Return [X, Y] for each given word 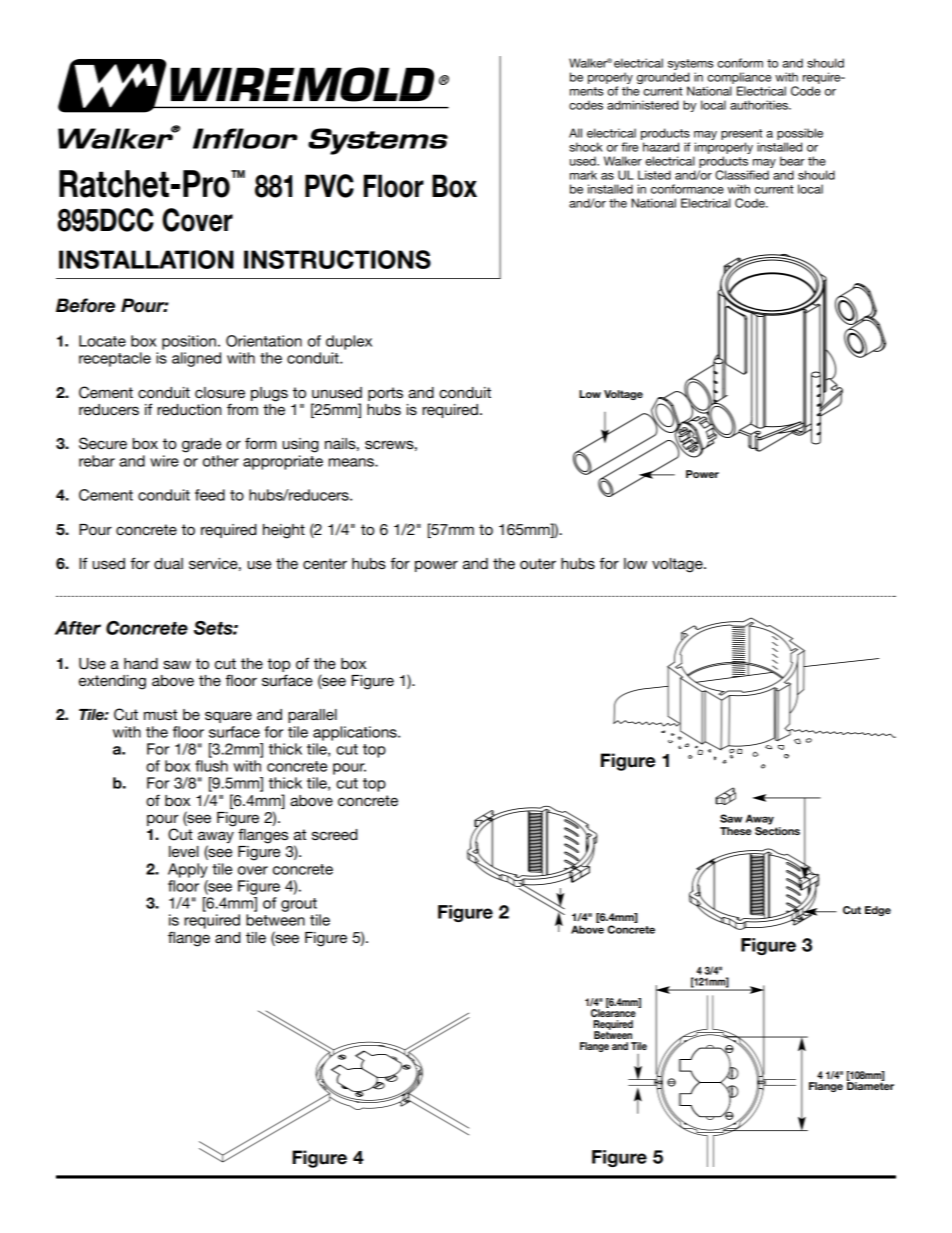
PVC [329, 186]
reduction [189, 409]
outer [538, 563]
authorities [760, 105]
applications [356, 733]
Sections [777, 829]
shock [586, 147]
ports [385, 394]
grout [299, 905]
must [160, 714]
